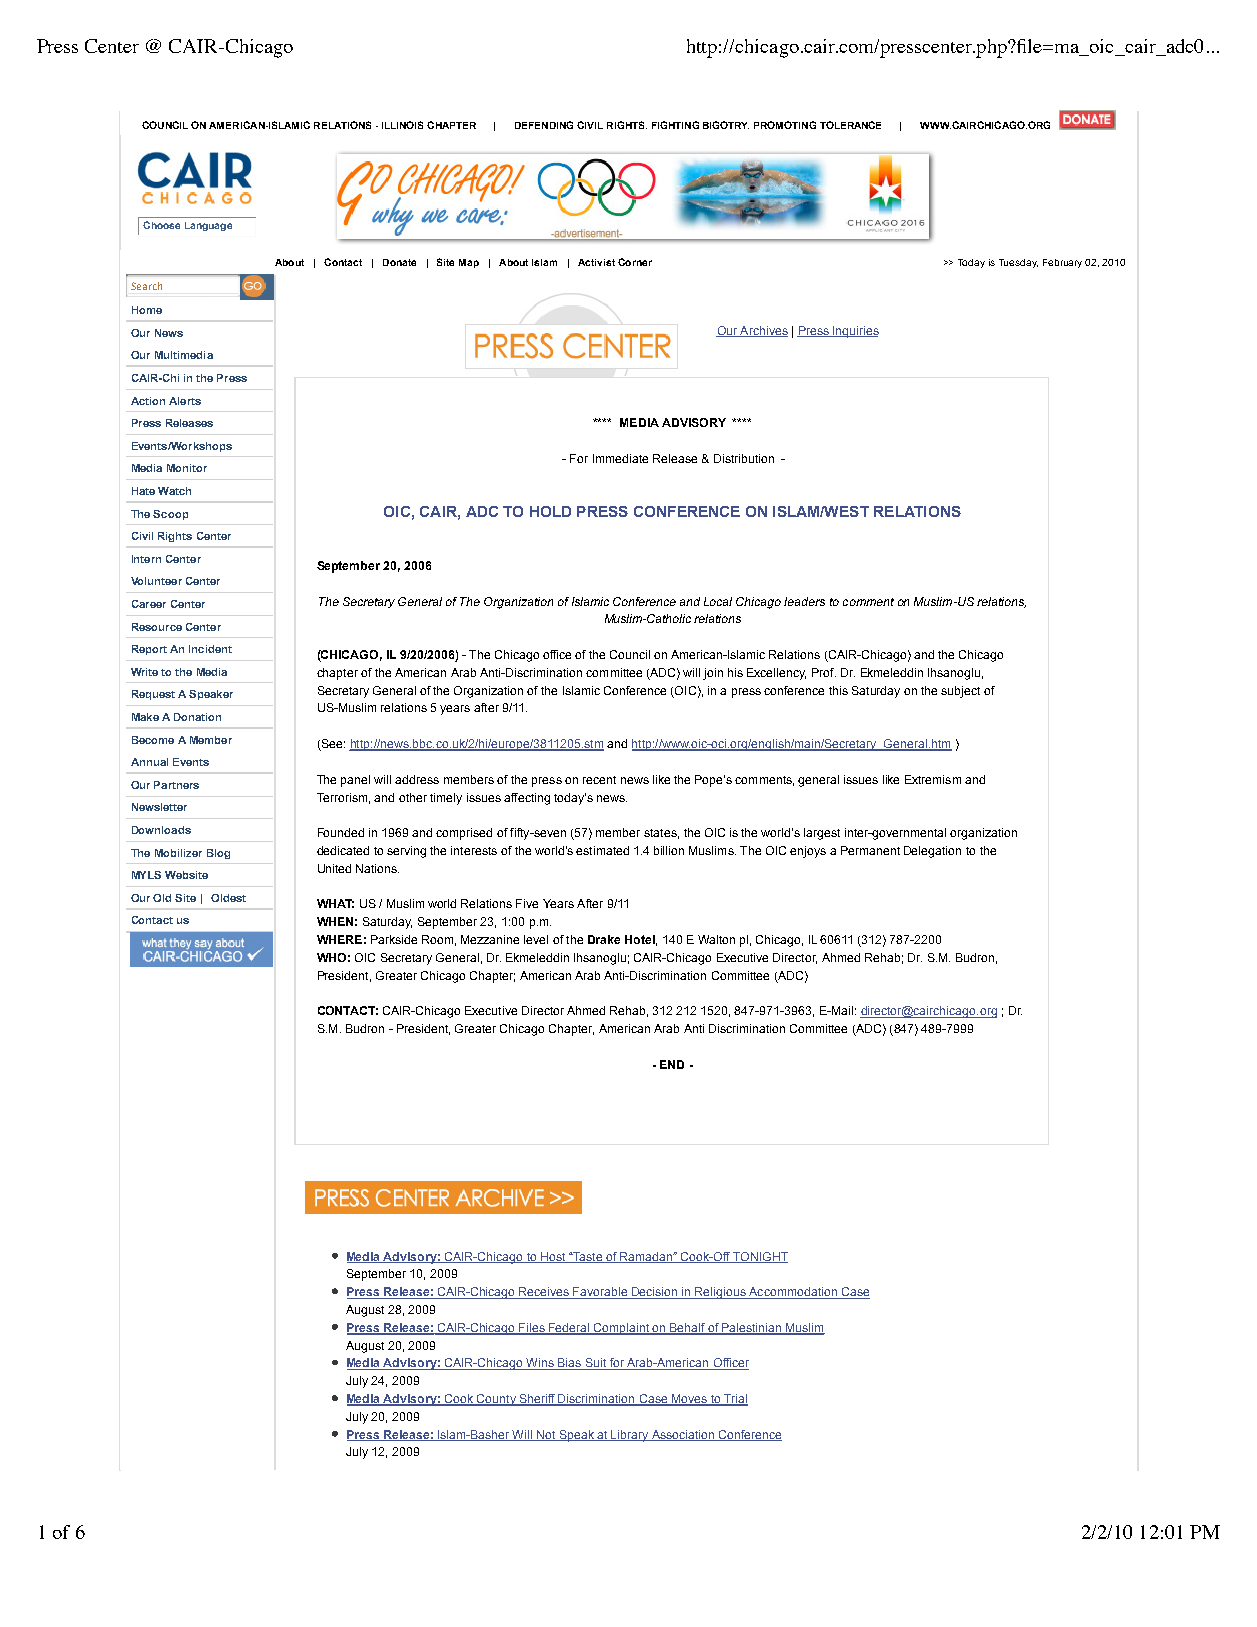  Describe the element at coordinates (496, 1400) in the image. I see `County` at that location.
